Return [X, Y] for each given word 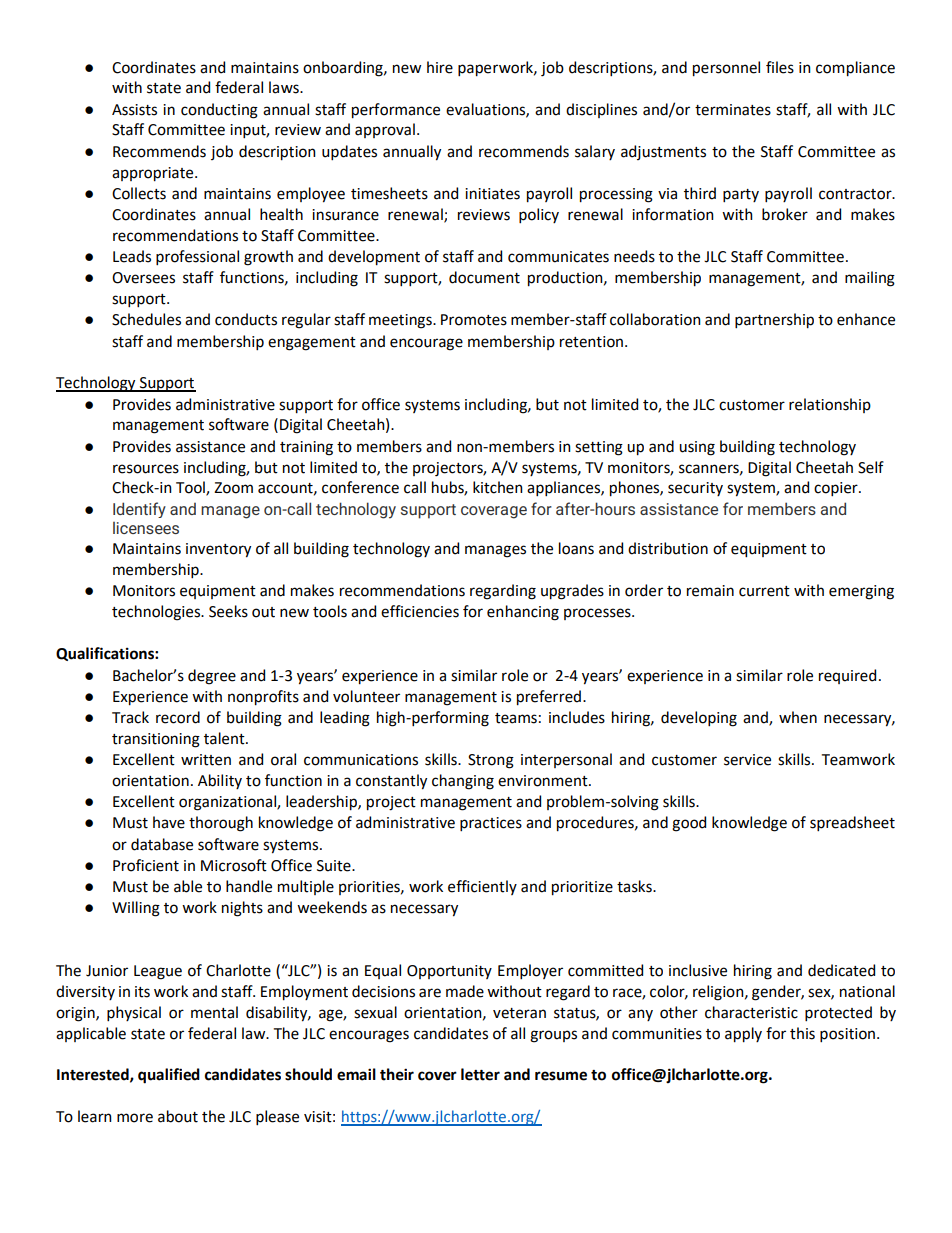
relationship [830, 405]
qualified [169, 1076]
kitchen [498, 487]
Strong [491, 761]
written [206, 760]
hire [440, 67]
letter [480, 1074]
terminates [733, 110]
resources [146, 469]
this [802, 1033]
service [747, 760]
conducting [219, 111]
